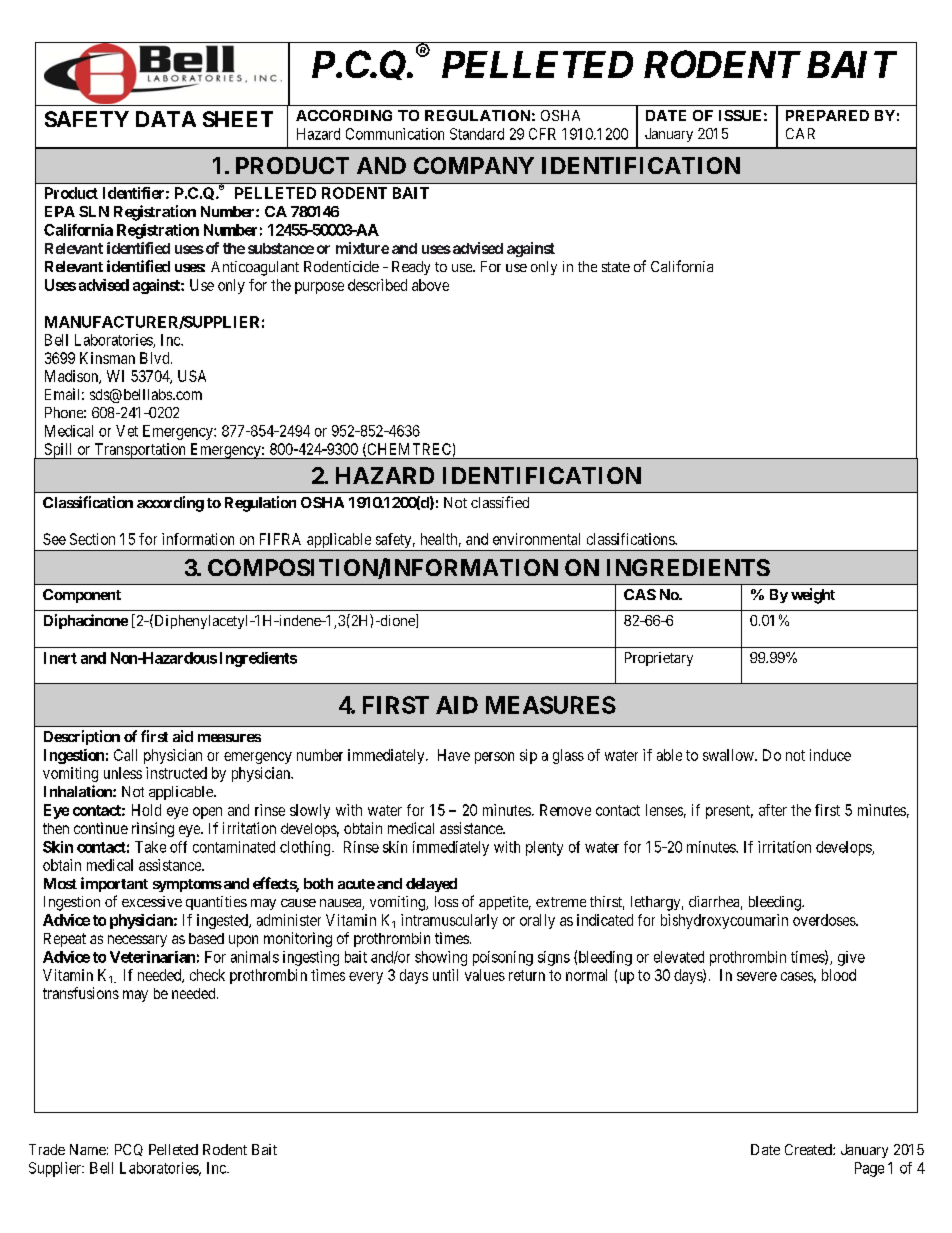 The width and height of the screenshot is (952, 1233). Describe the element at coordinates (813, 596) in the screenshot. I see `weight` at that location.
